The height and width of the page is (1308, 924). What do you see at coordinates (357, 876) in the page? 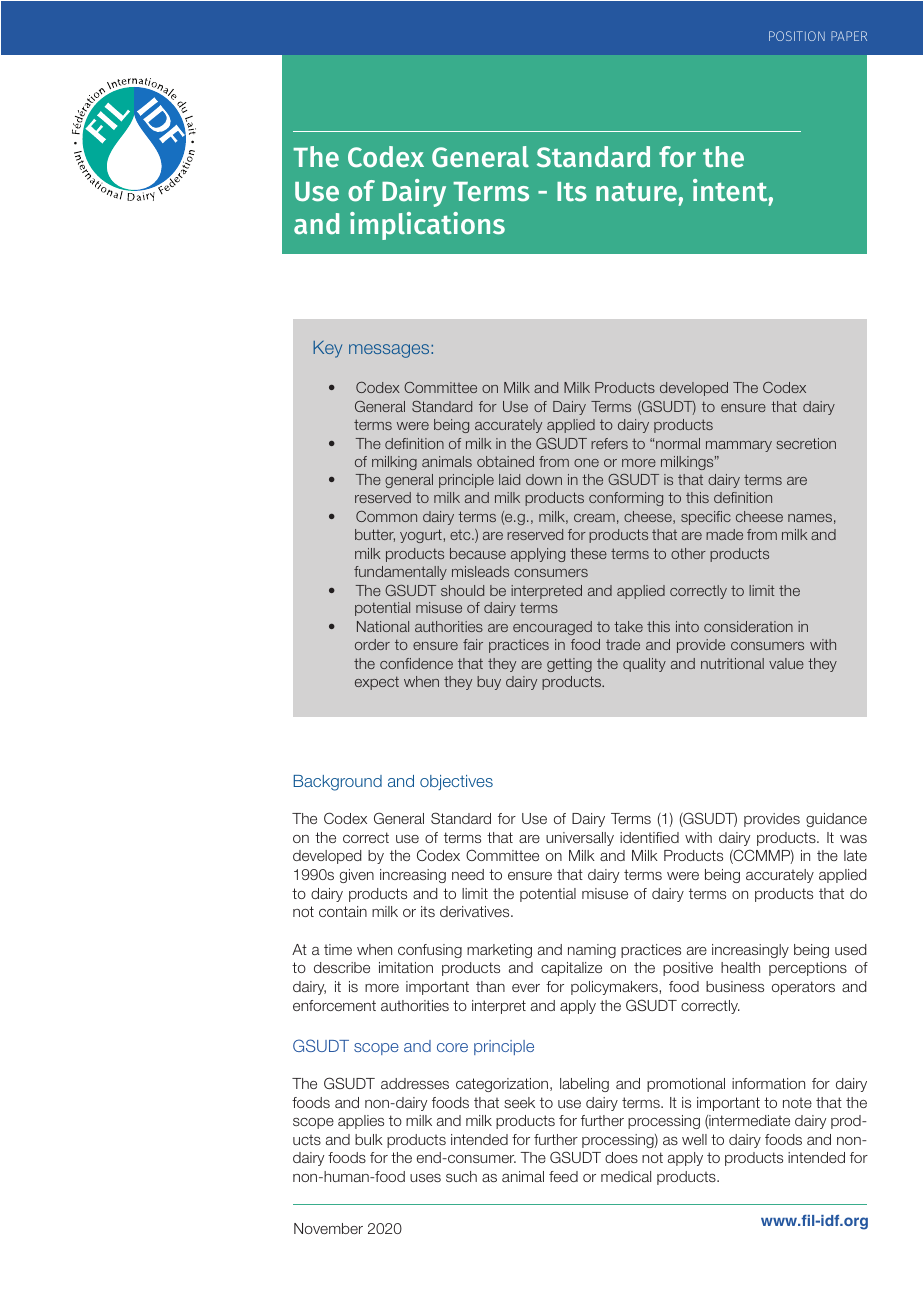
I see `given` at bounding box center [357, 876].
